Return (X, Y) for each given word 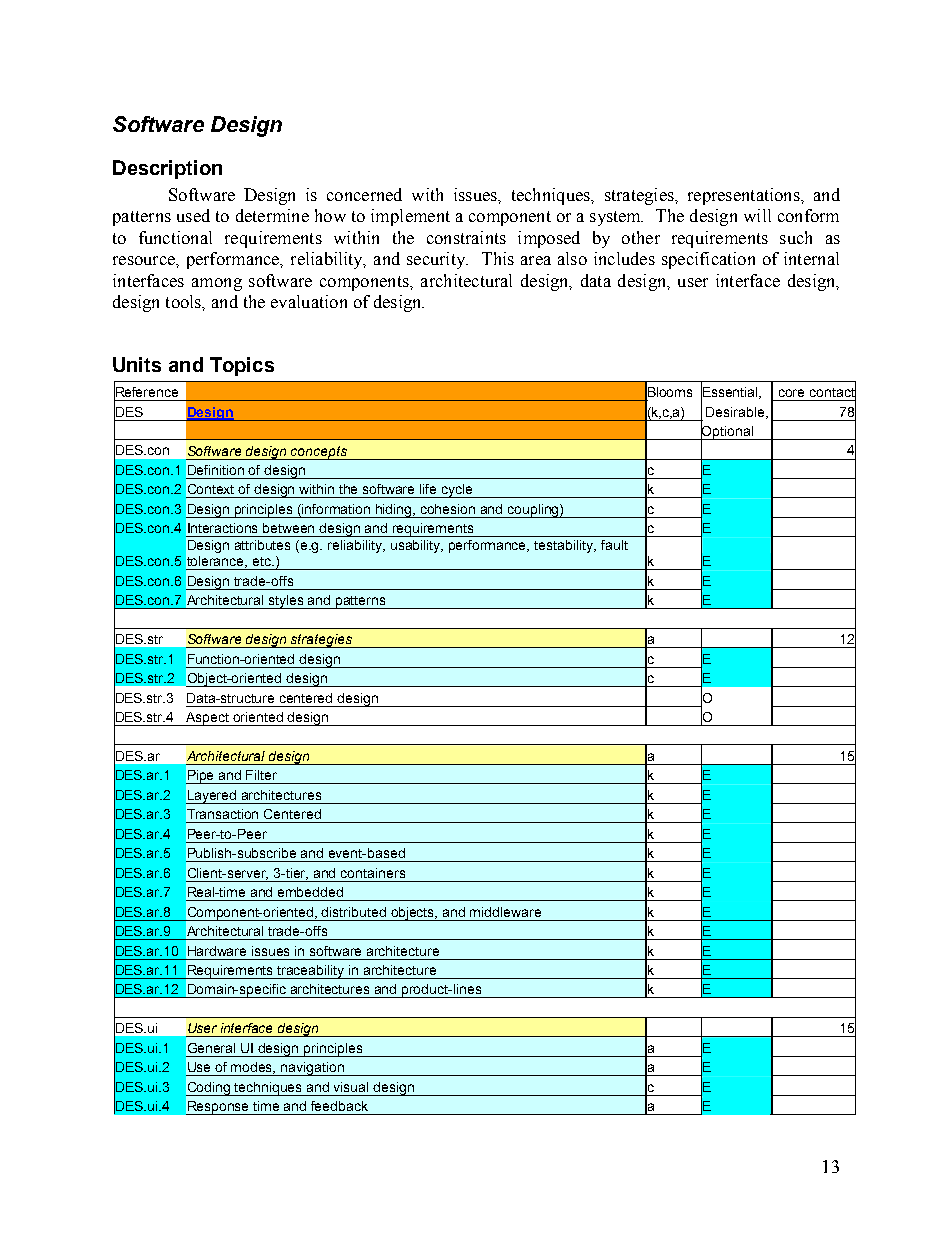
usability (417, 546)
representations (745, 196)
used (193, 215)
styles (286, 602)
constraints (466, 237)
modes (253, 1068)
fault (614, 545)
